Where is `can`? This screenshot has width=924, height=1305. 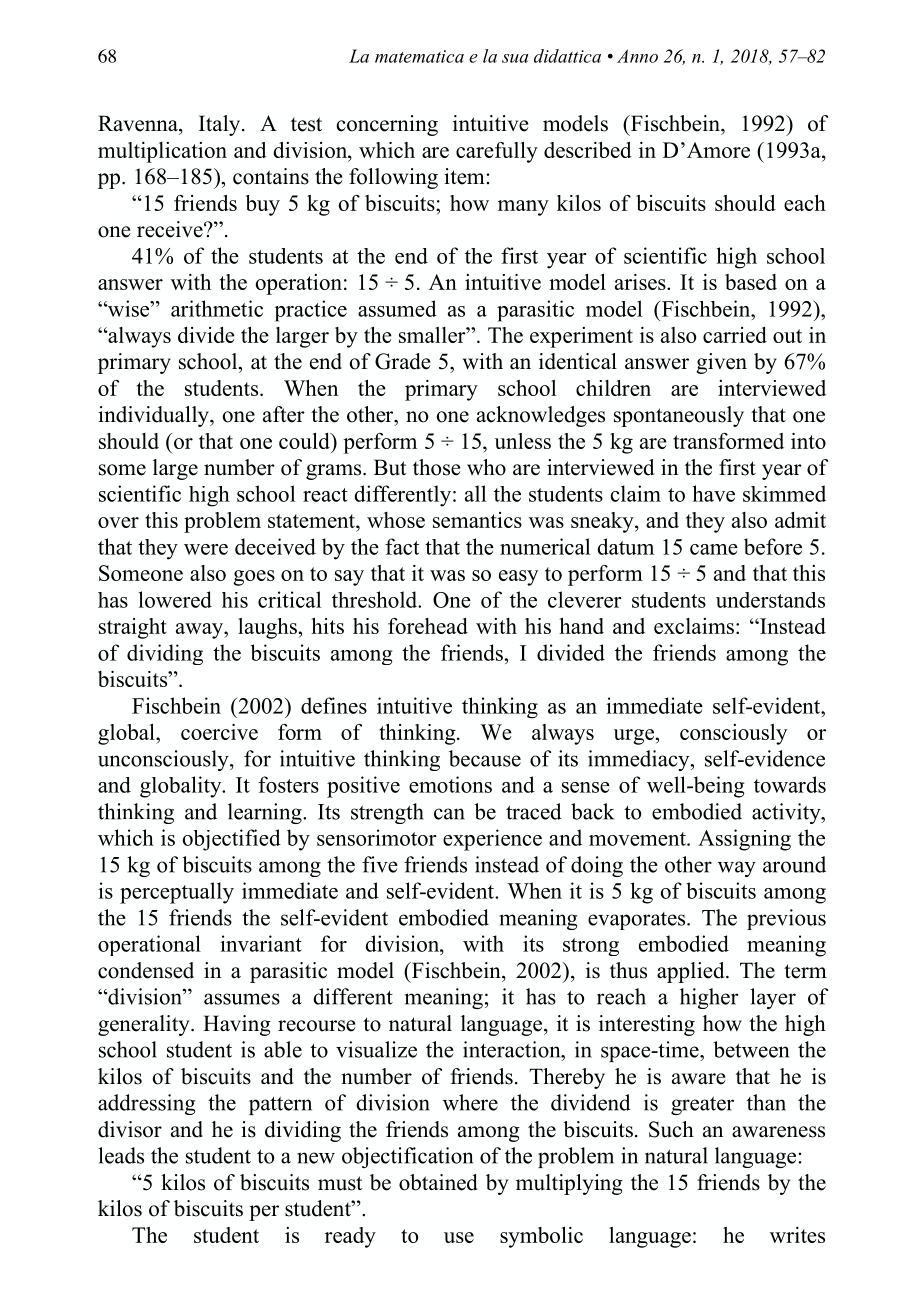
can is located at coordinates (449, 814).
